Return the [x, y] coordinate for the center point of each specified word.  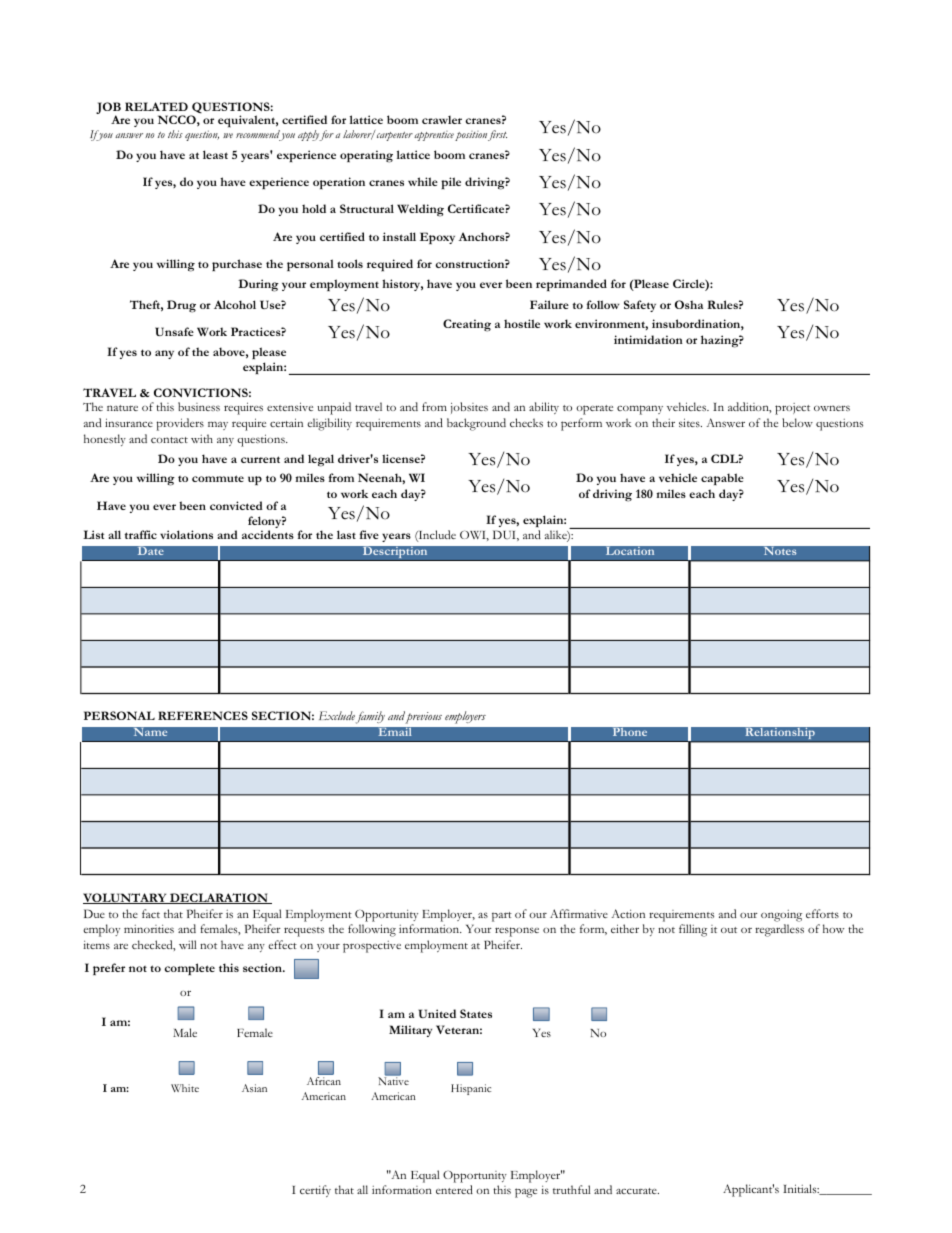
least [215, 154]
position [471, 136]
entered [454, 1189]
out [729, 930]
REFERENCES [203, 715]
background [476, 424]
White [185, 1088]
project [792, 409]
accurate [637, 1191]
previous [423, 718]
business [199, 406]
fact [151, 913]
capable [722, 479]
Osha [689, 304]
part [502, 917]
